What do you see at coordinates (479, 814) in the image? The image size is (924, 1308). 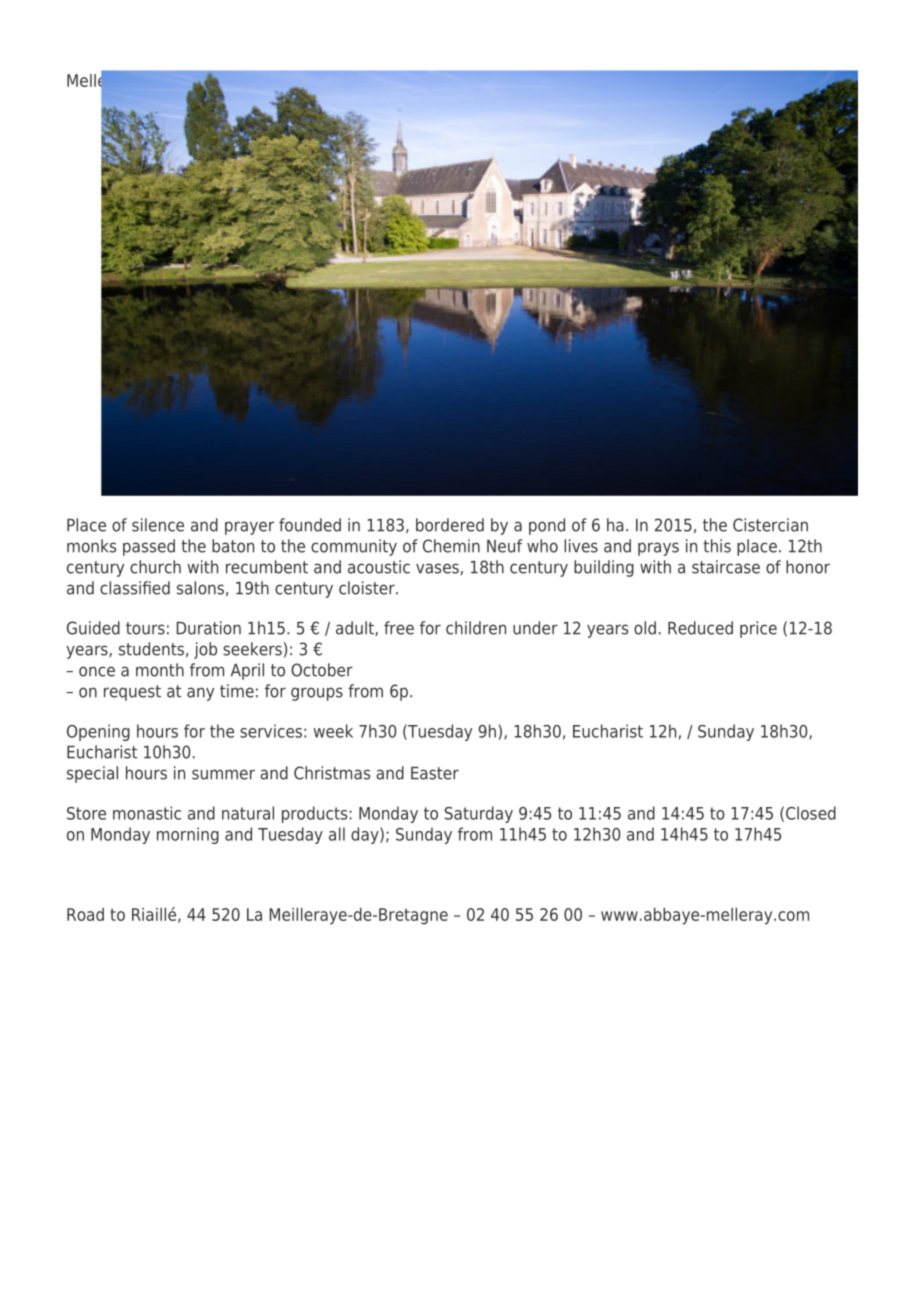 I see `Saturday` at bounding box center [479, 814].
